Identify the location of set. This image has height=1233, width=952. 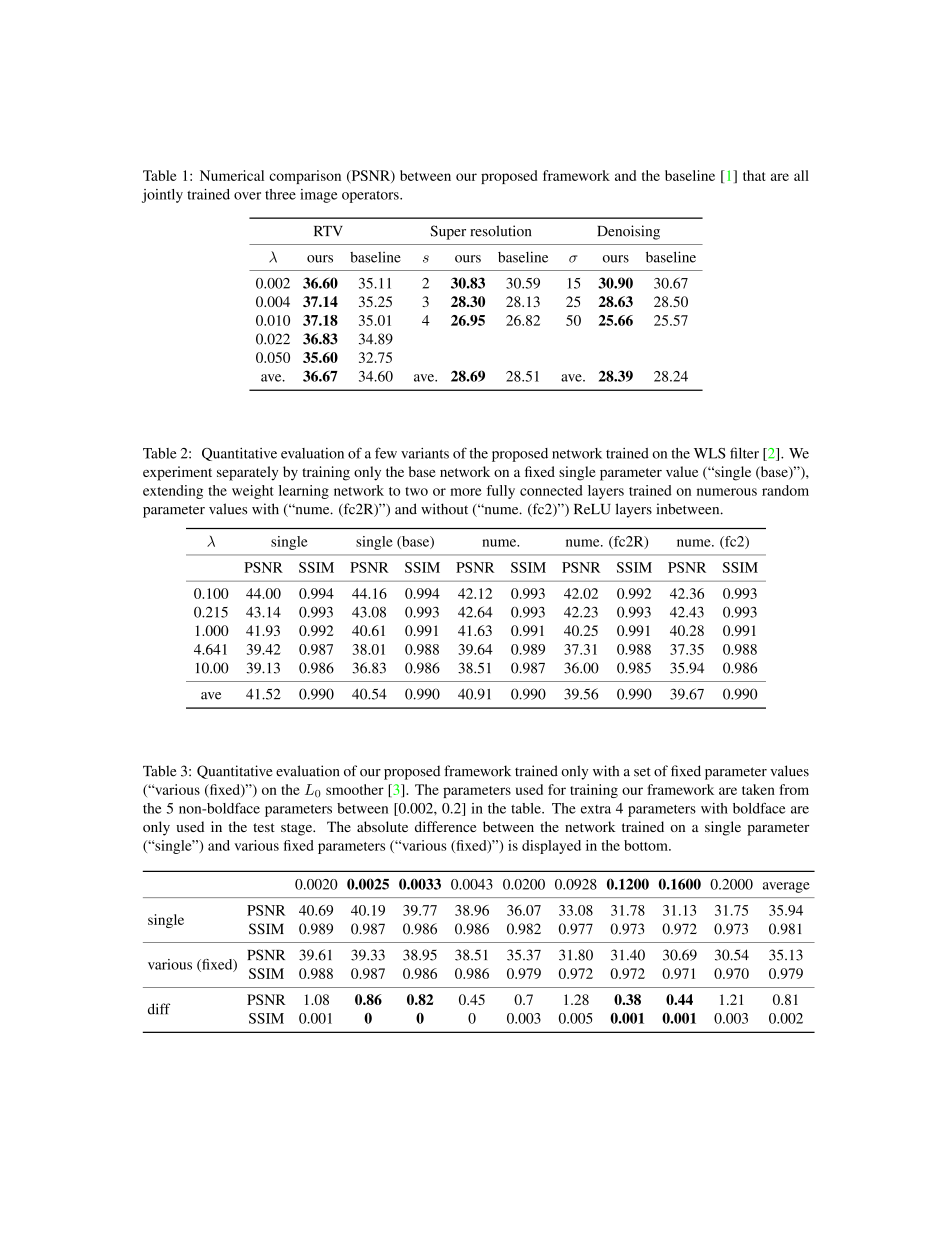
(642, 772).
